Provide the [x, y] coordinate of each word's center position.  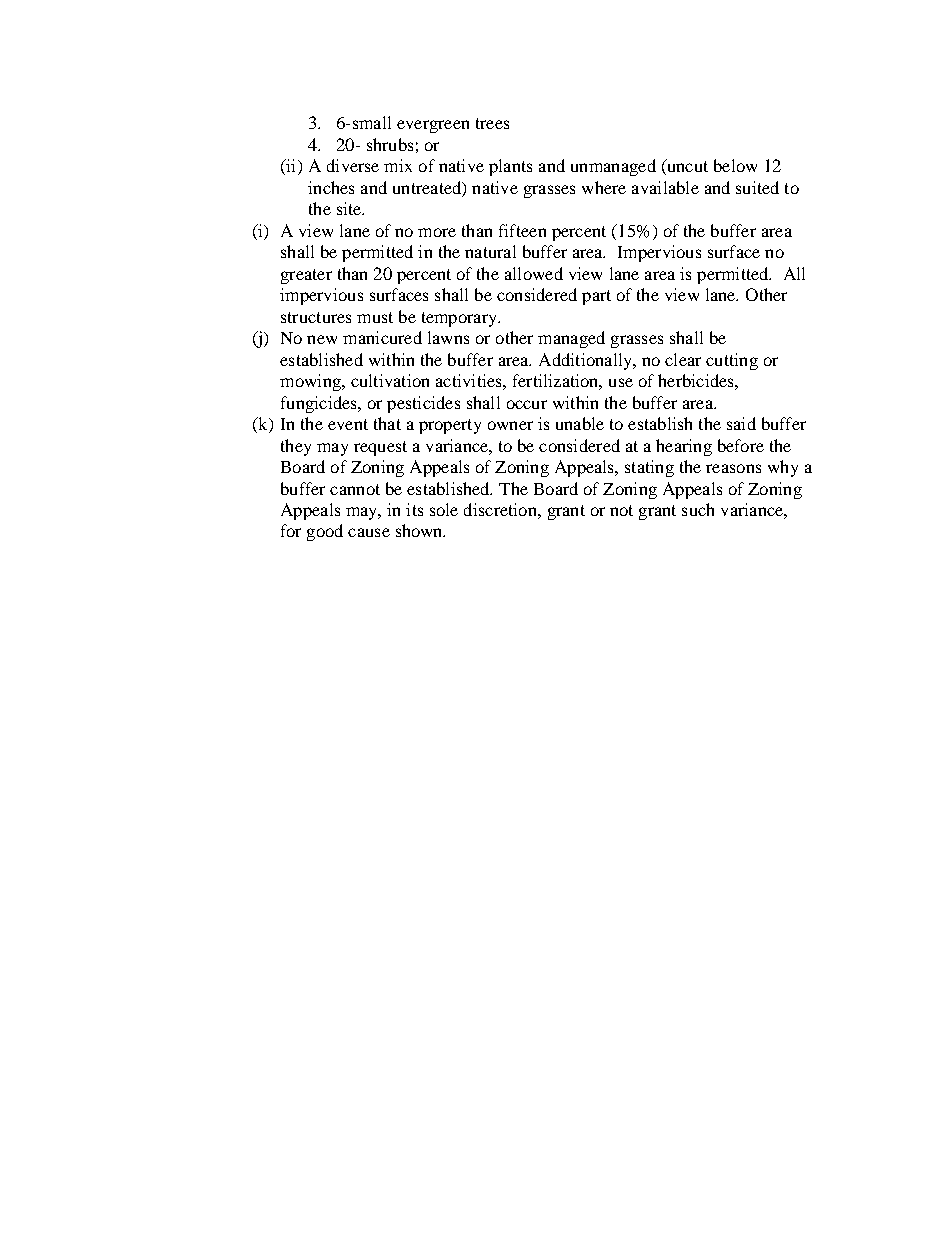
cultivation [390, 380]
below [735, 165]
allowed [534, 273]
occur [527, 404]
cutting [732, 361]
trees [492, 123]
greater [306, 276]
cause [369, 532]
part [596, 297]
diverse [353, 165]
